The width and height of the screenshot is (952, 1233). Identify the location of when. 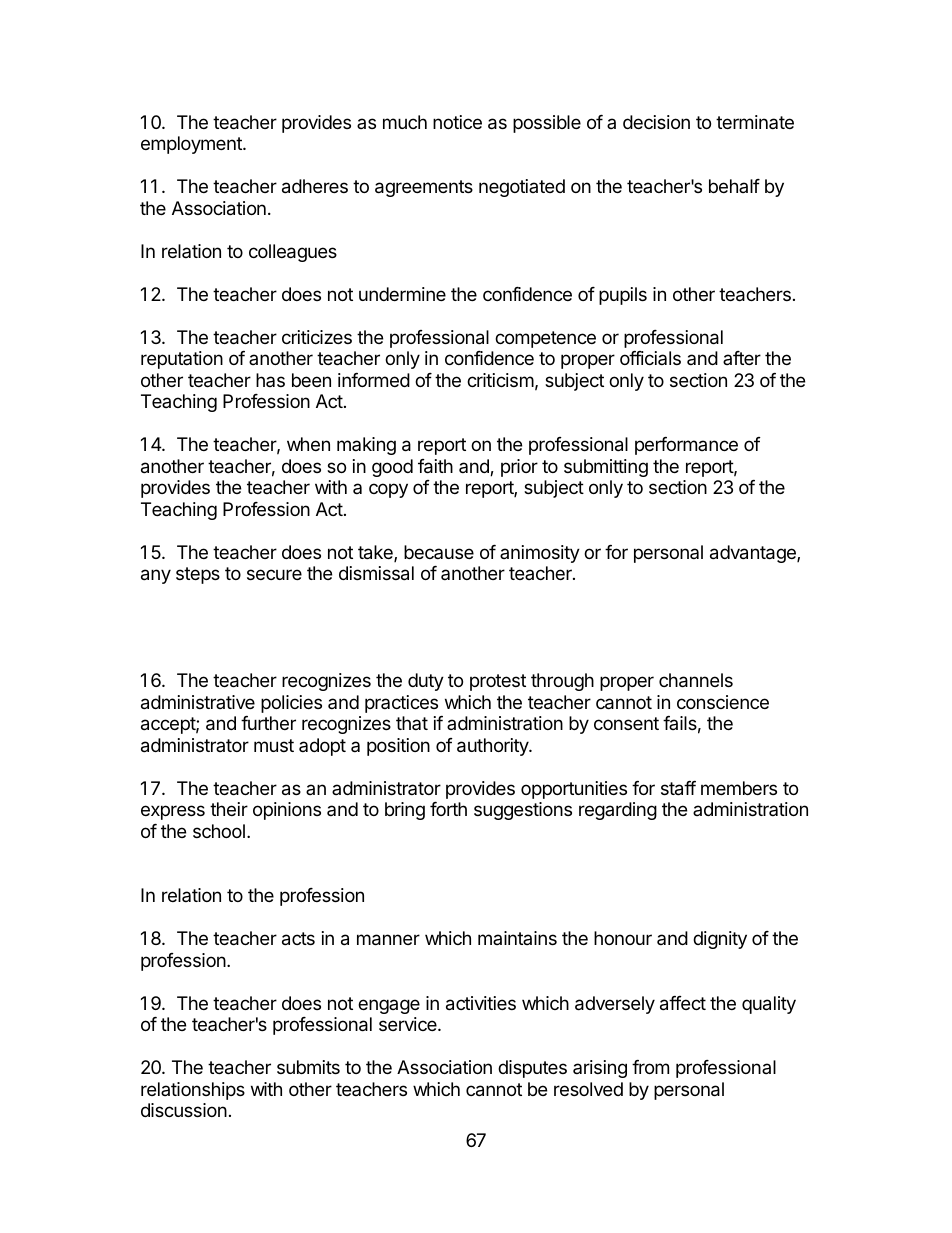
(308, 444).
